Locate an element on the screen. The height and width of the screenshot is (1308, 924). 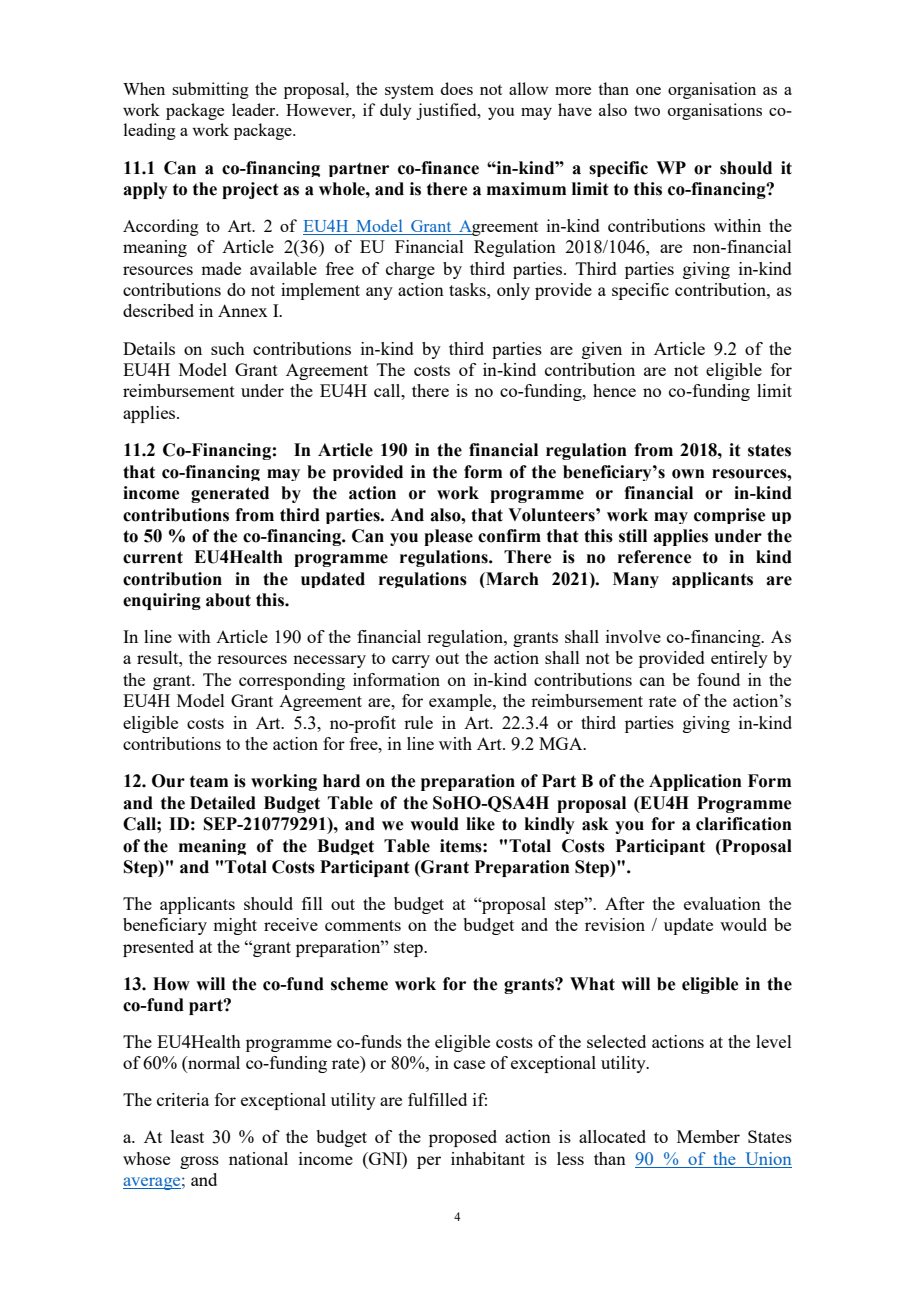
submitting is located at coordinates (210, 90).
